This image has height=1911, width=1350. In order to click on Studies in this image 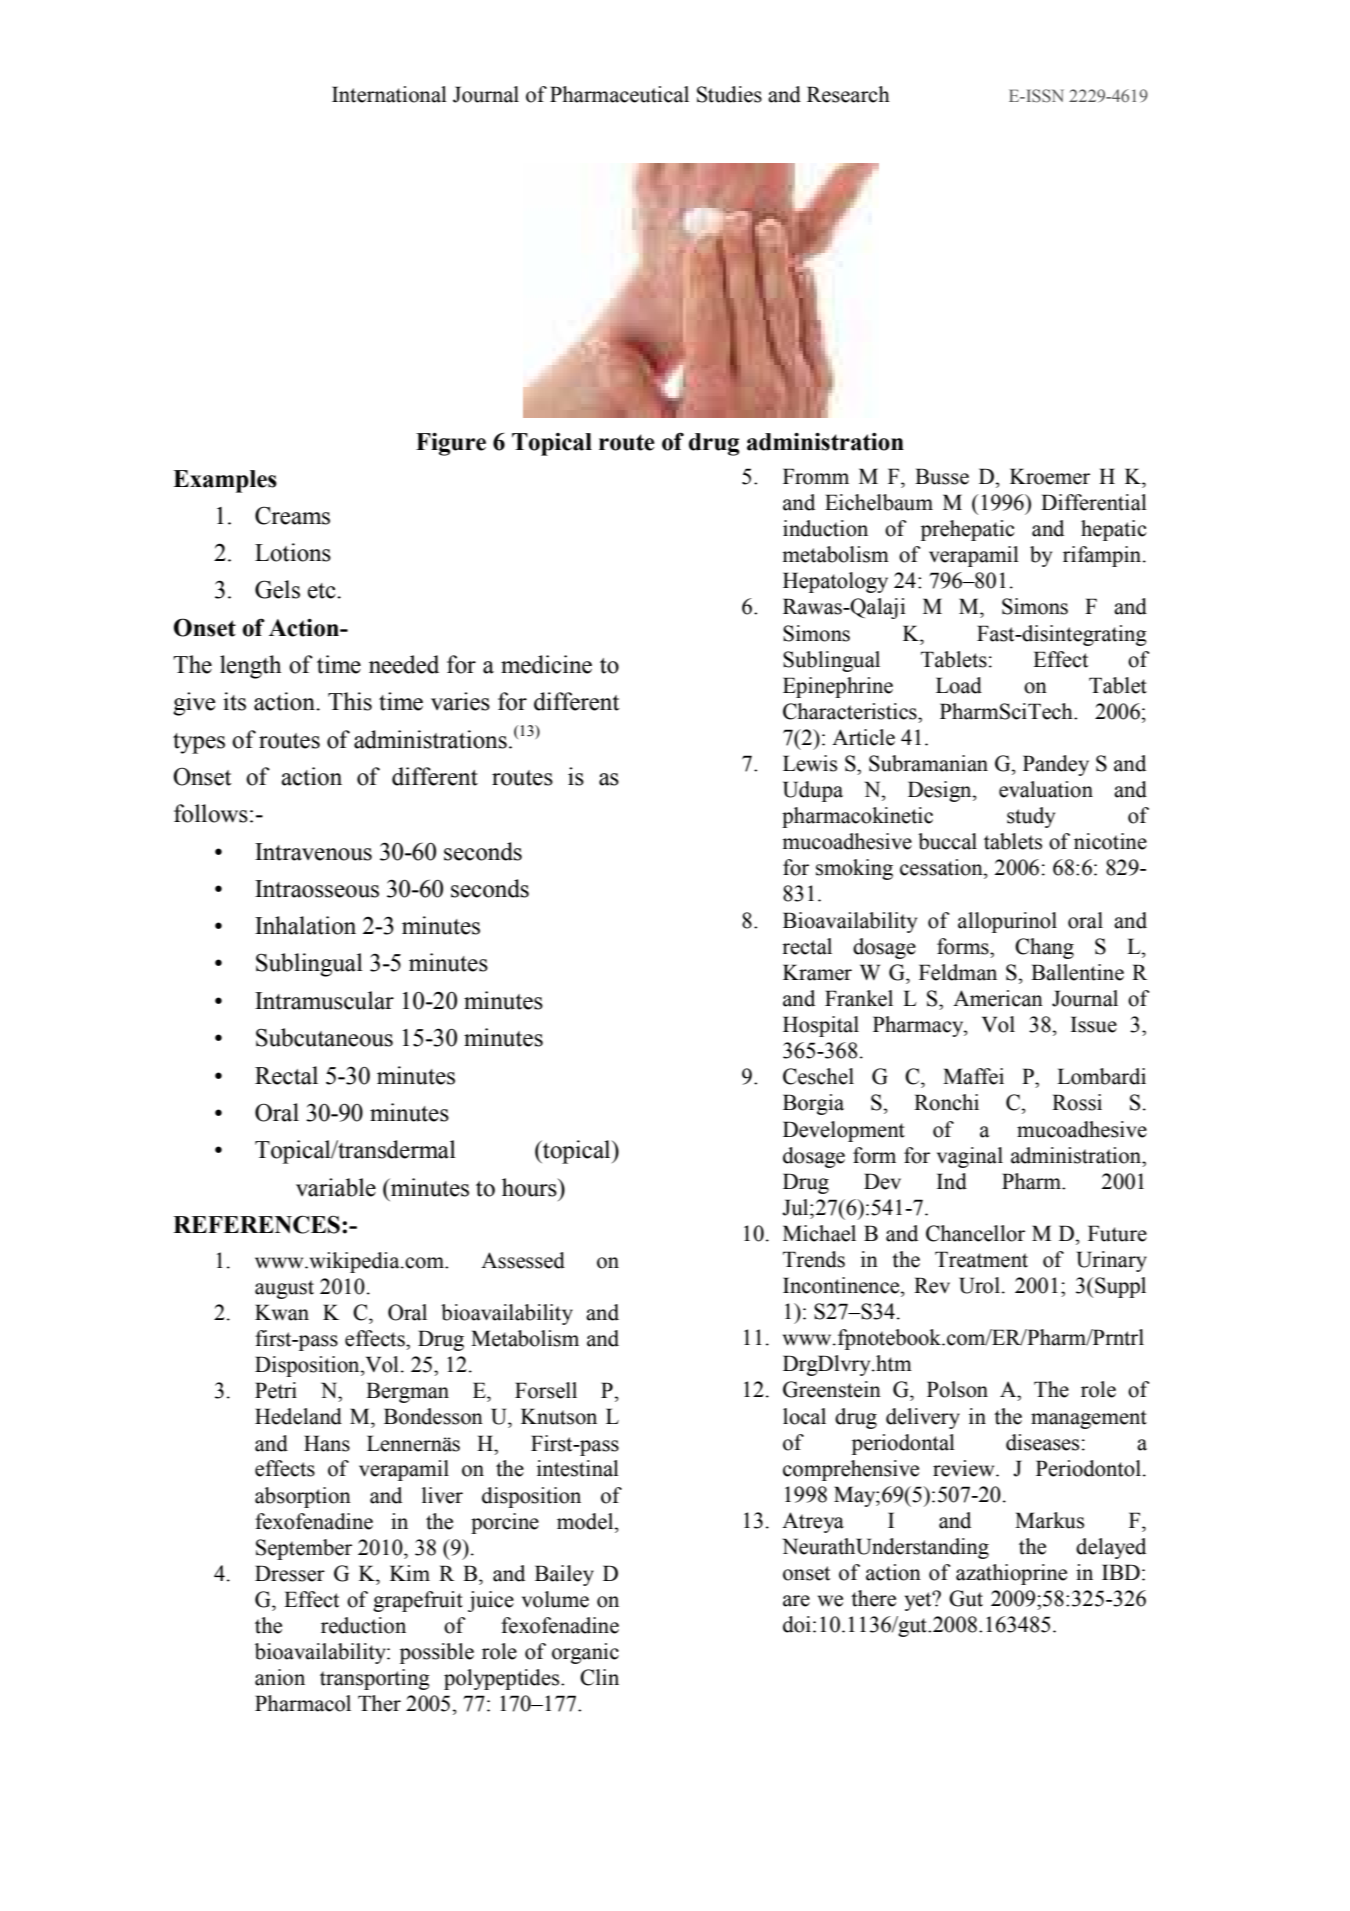, I will do `click(729, 94)`.
